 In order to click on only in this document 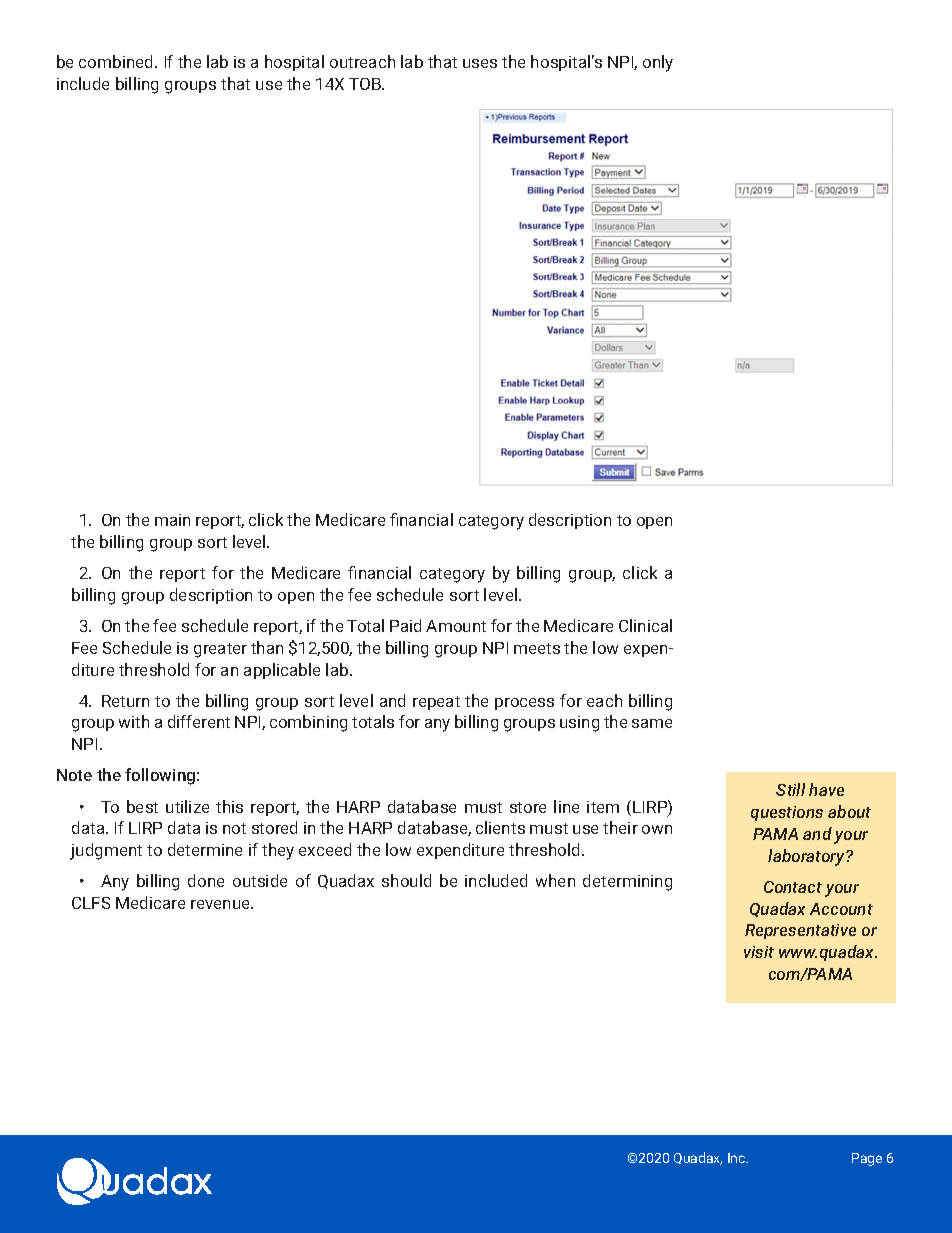, I will do `click(658, 63)`.
